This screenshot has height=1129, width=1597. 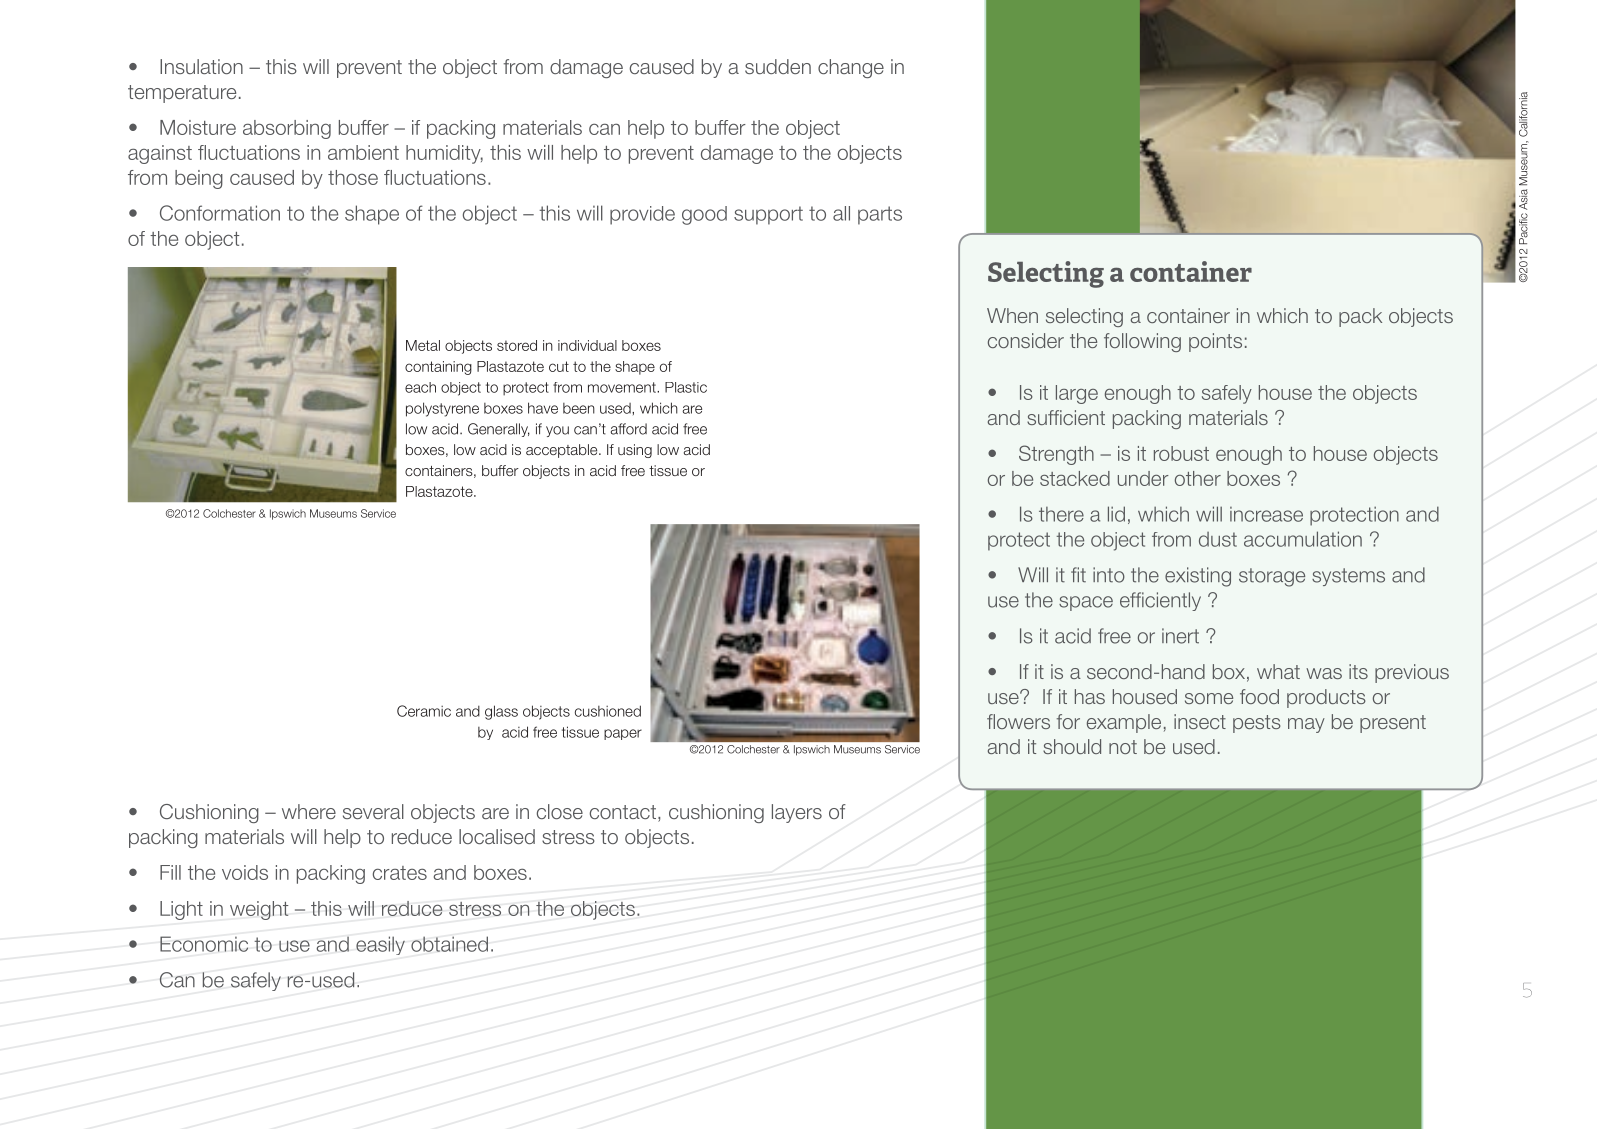 I want to click on what, so click(x=1278, y=671).
